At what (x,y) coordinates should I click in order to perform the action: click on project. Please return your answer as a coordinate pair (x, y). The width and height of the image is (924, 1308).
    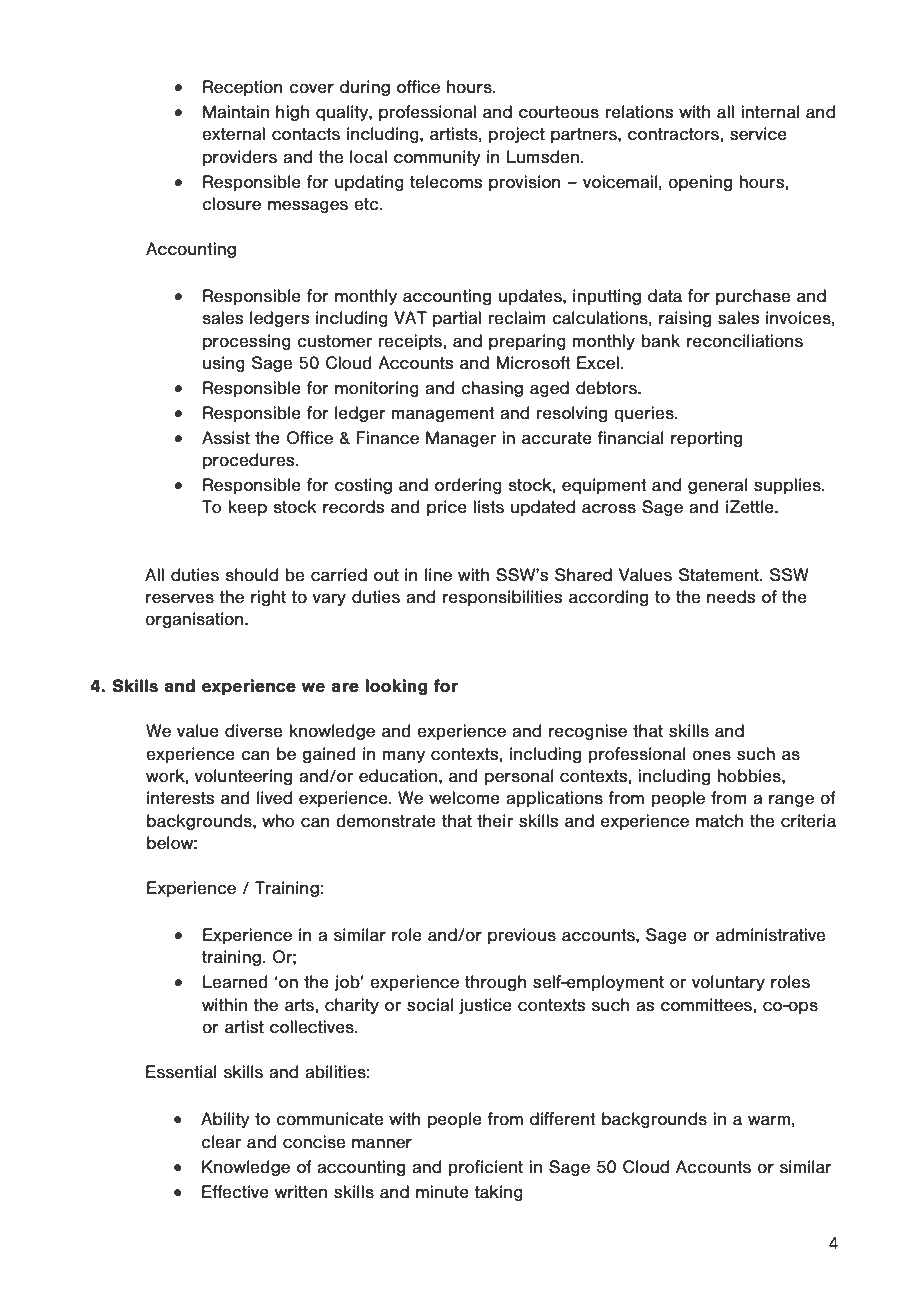
    Looking at the image, I should click on (517, 135).
